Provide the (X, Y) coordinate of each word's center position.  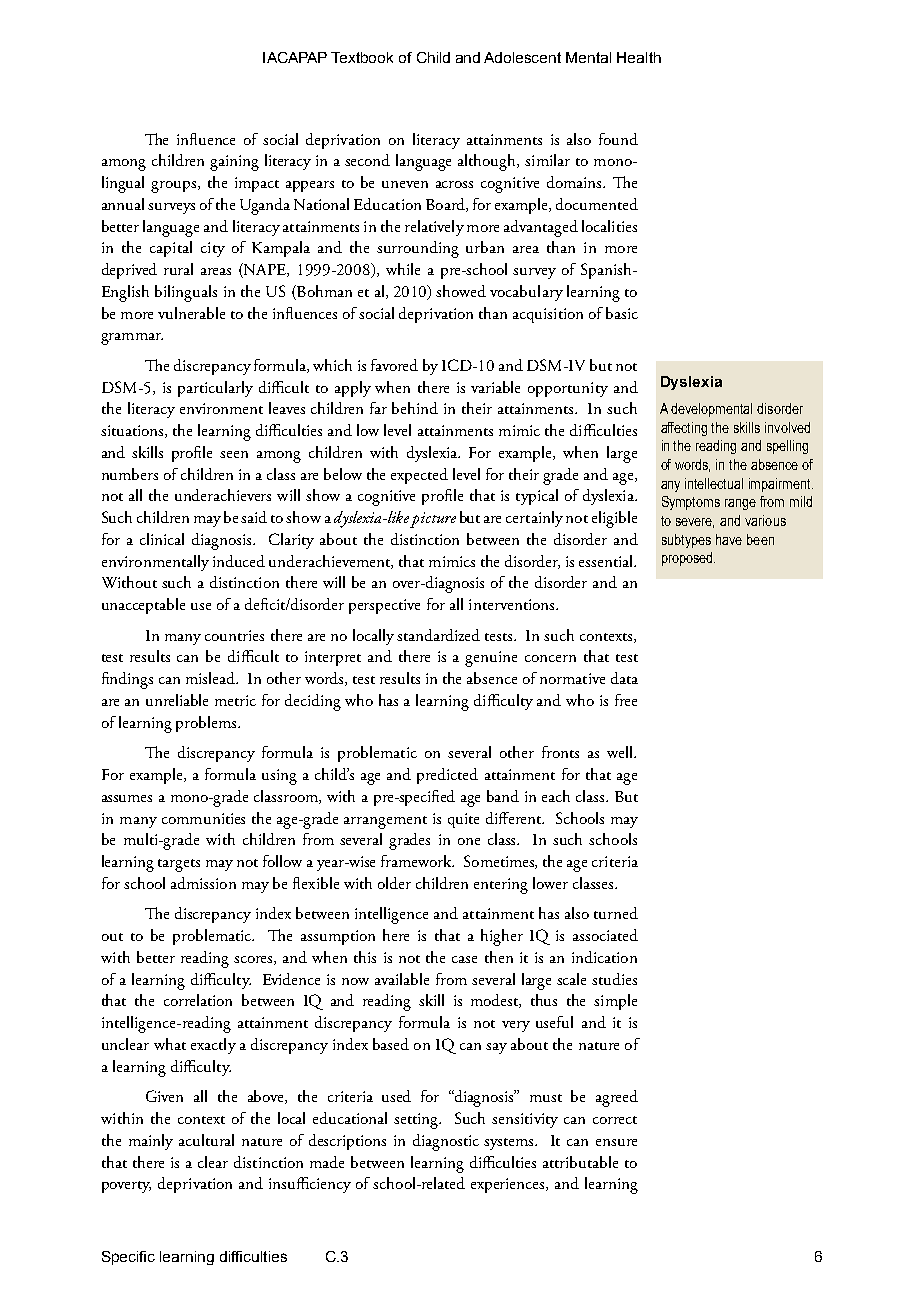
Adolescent (522, 57)
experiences (509, 1185)
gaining (234, 163)
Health (639, 57)
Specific (128, 1258)
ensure (616, 1142)
